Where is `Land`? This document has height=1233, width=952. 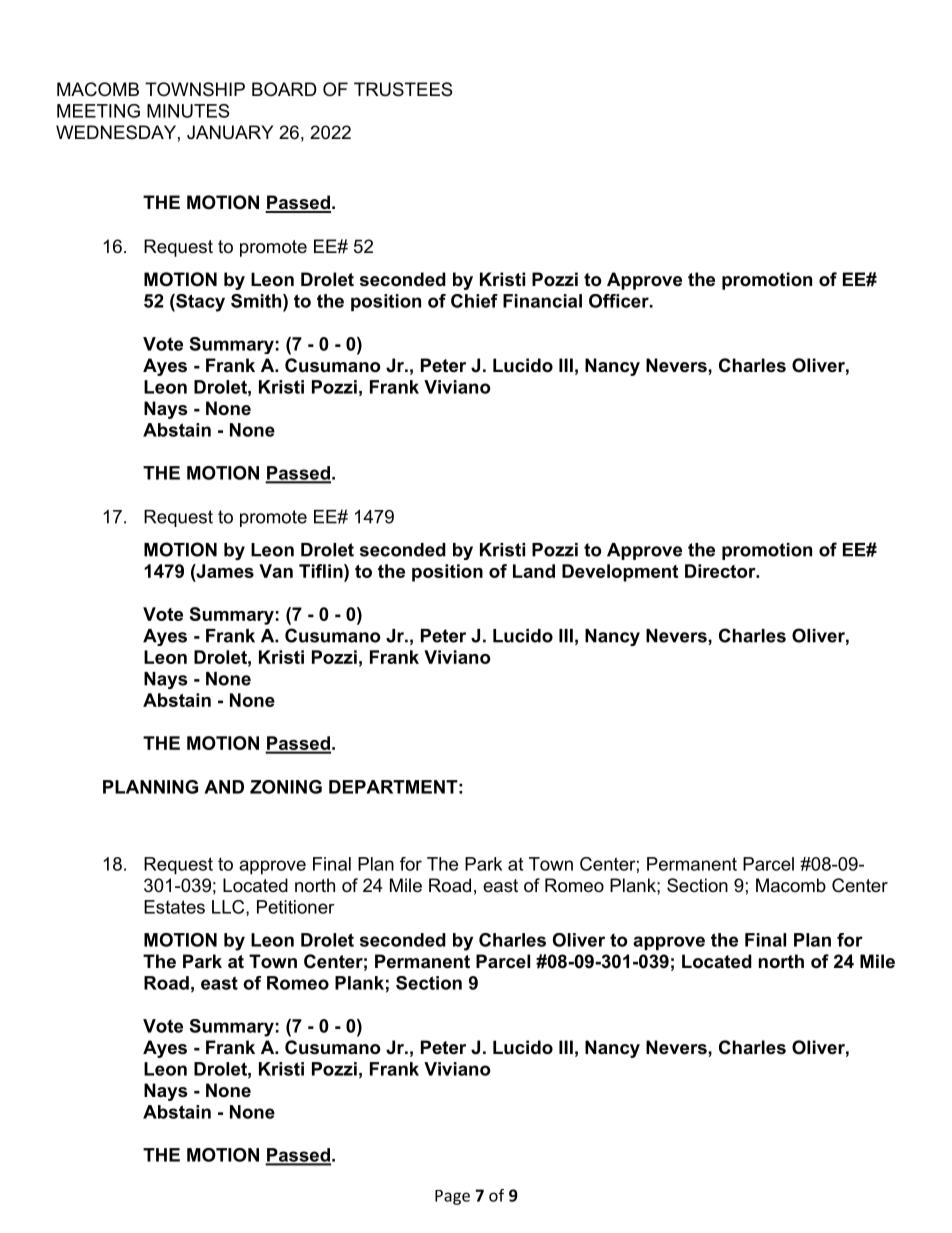 Land is located at coordinates (534, 571).
